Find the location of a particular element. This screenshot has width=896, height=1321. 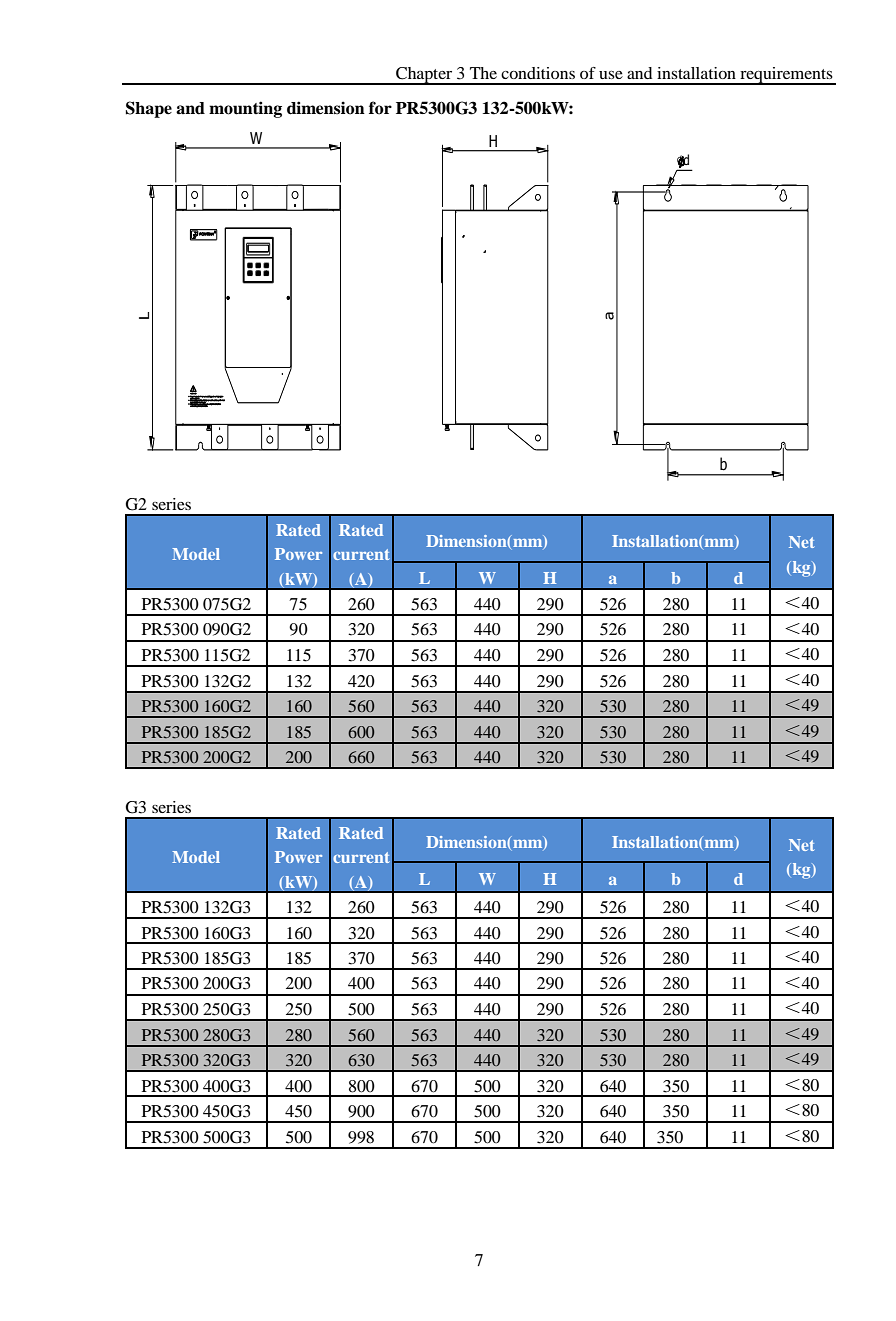

conditions is located at coordinates (538, 73).
